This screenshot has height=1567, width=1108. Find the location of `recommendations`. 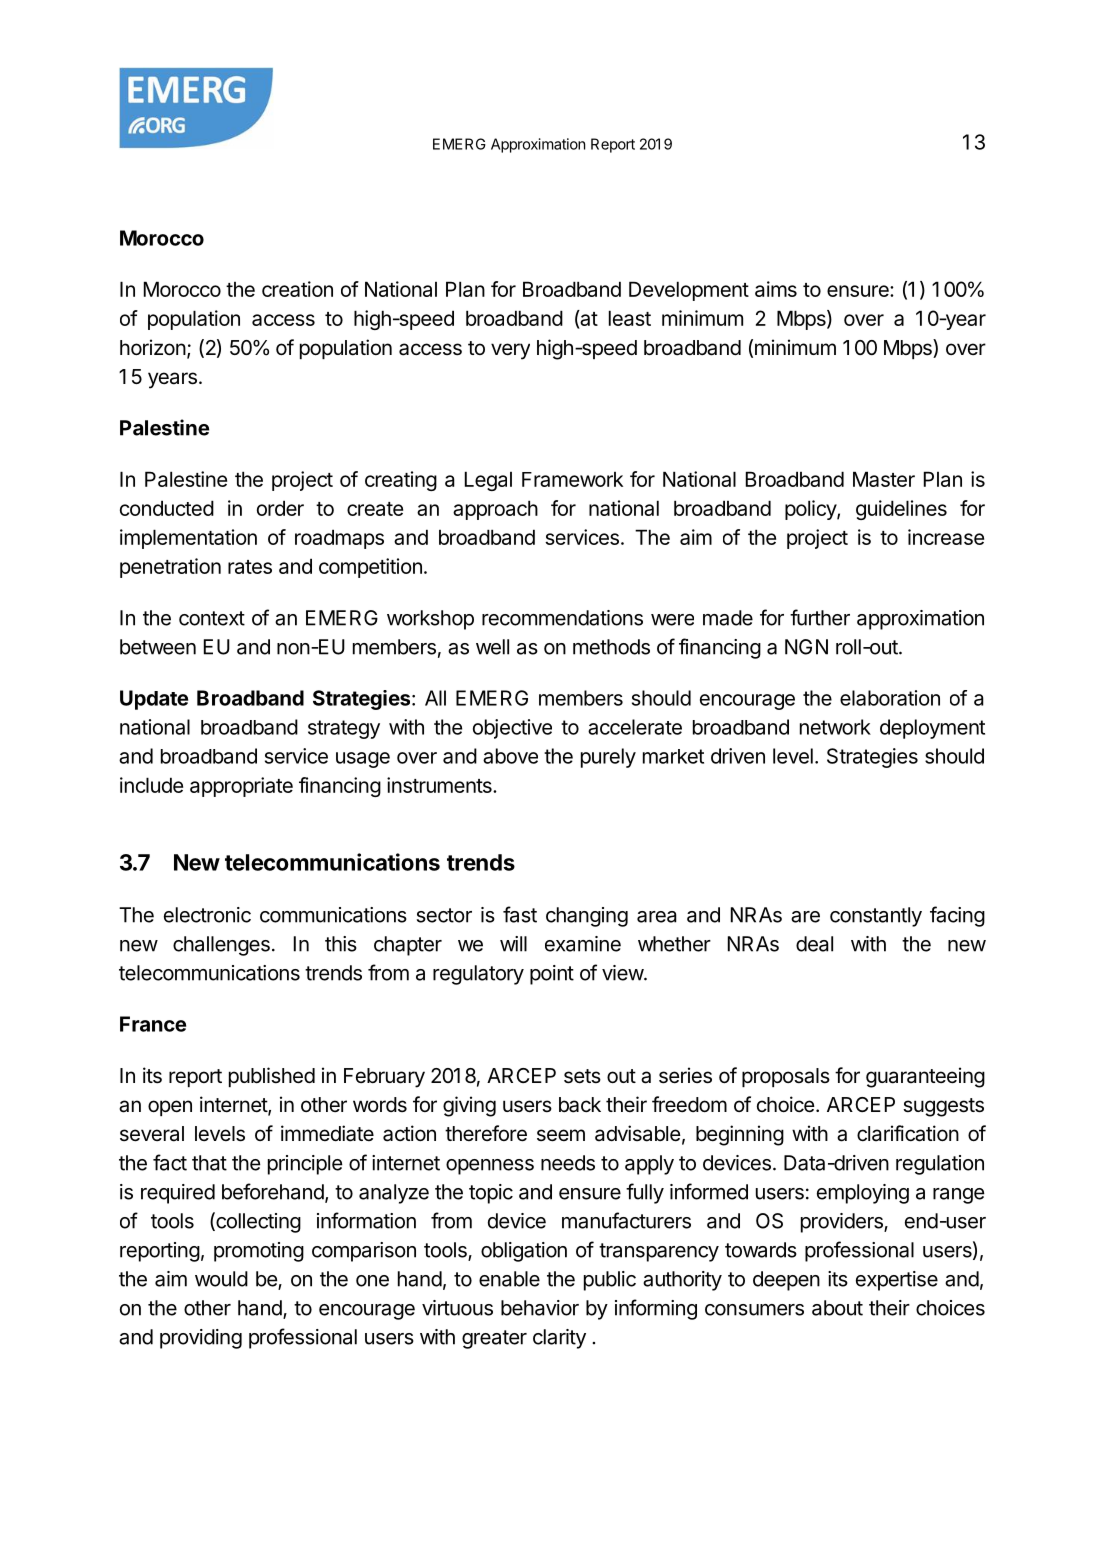

recommendations is located at coordinates (562, 618).
